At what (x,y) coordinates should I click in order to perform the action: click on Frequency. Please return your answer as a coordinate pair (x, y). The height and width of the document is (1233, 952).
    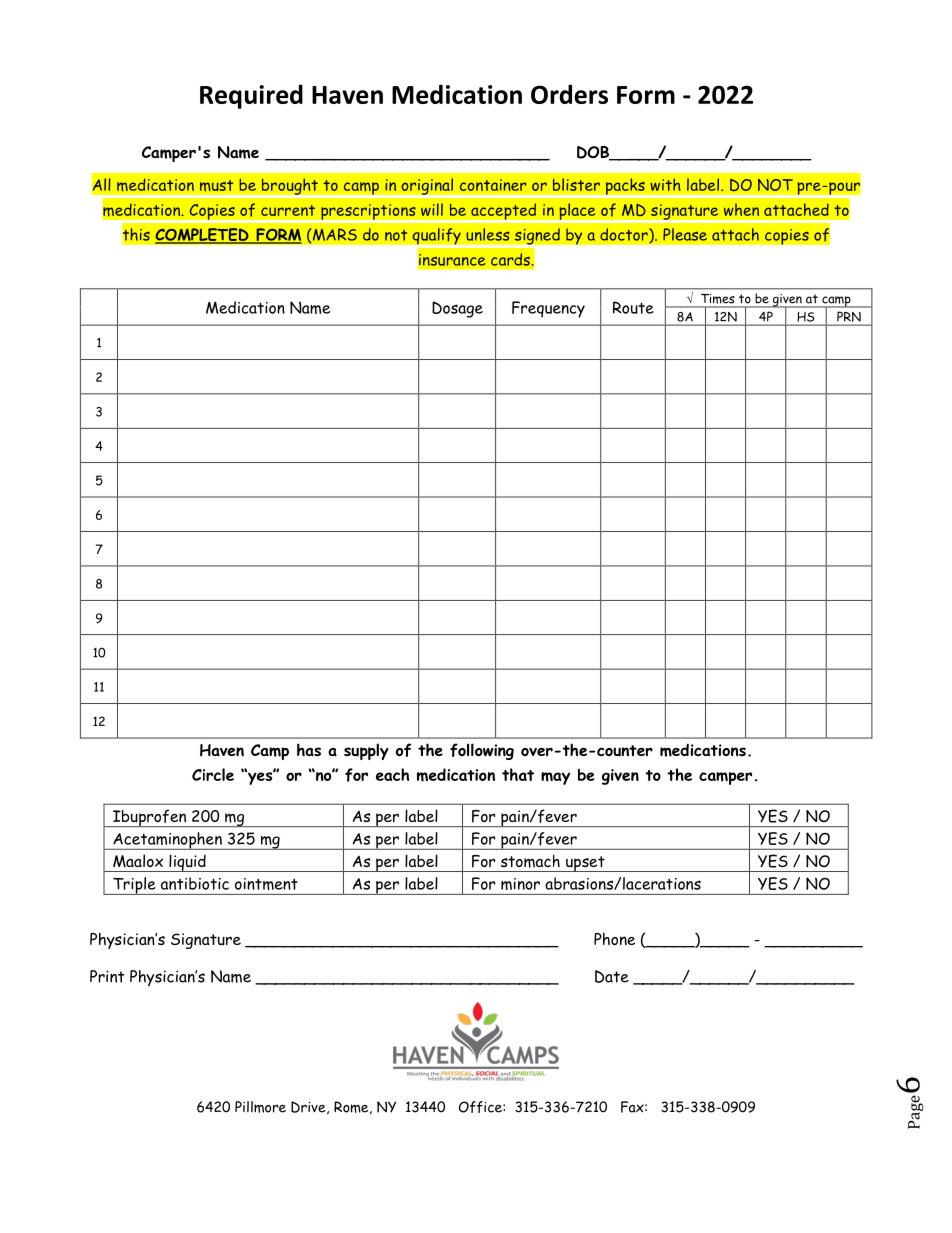
    Looking at the image, I should click on (548, 309).
